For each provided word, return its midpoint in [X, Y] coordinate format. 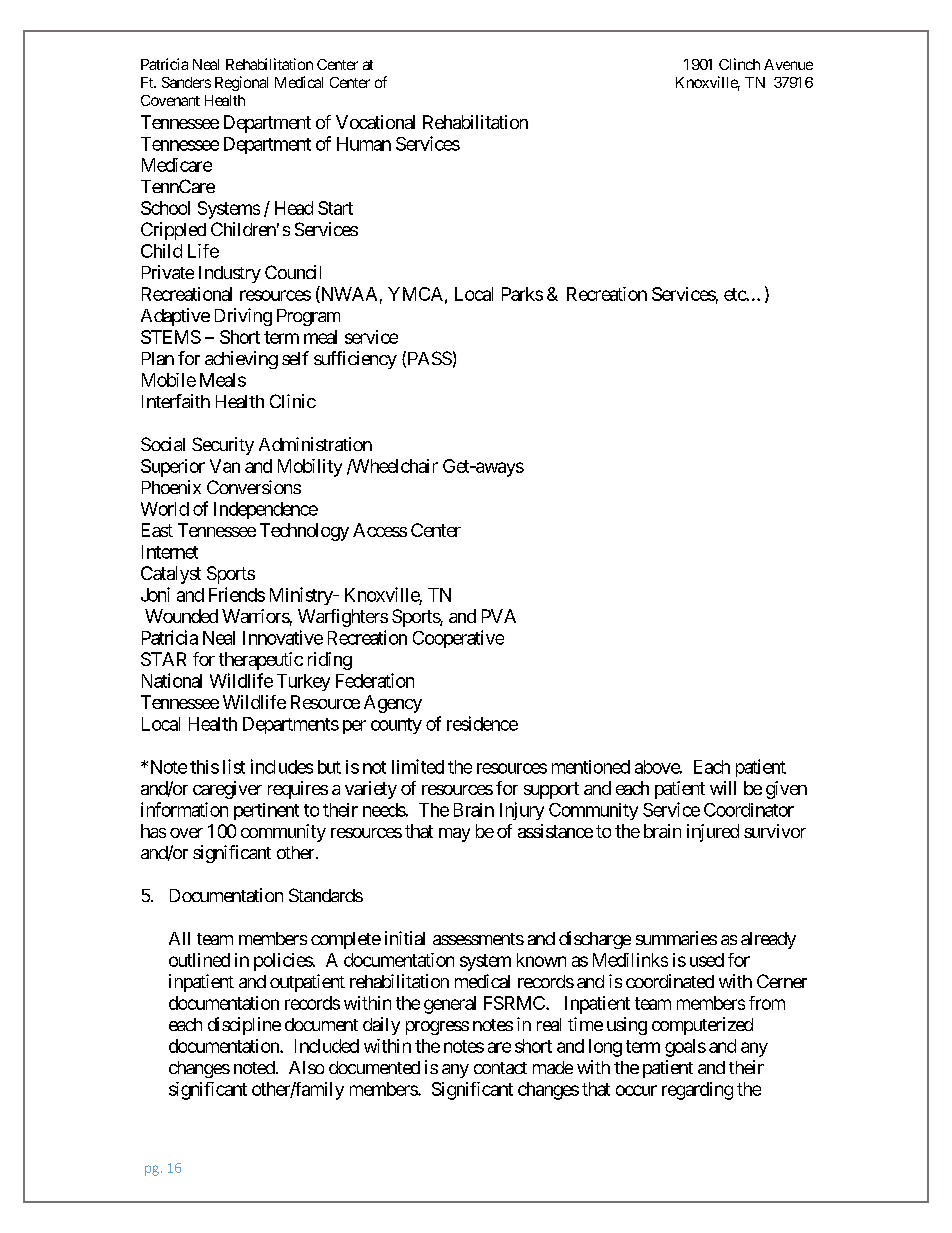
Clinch [739, 64]
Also [306, 1067]
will [723, 788]
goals [685, 1048]
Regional [241, 83]
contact [500, 1068]
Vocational [375, 122]
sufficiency [355, 360]
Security [223, 446]
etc [735, 294]
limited [418, 766]
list [234, 766]
